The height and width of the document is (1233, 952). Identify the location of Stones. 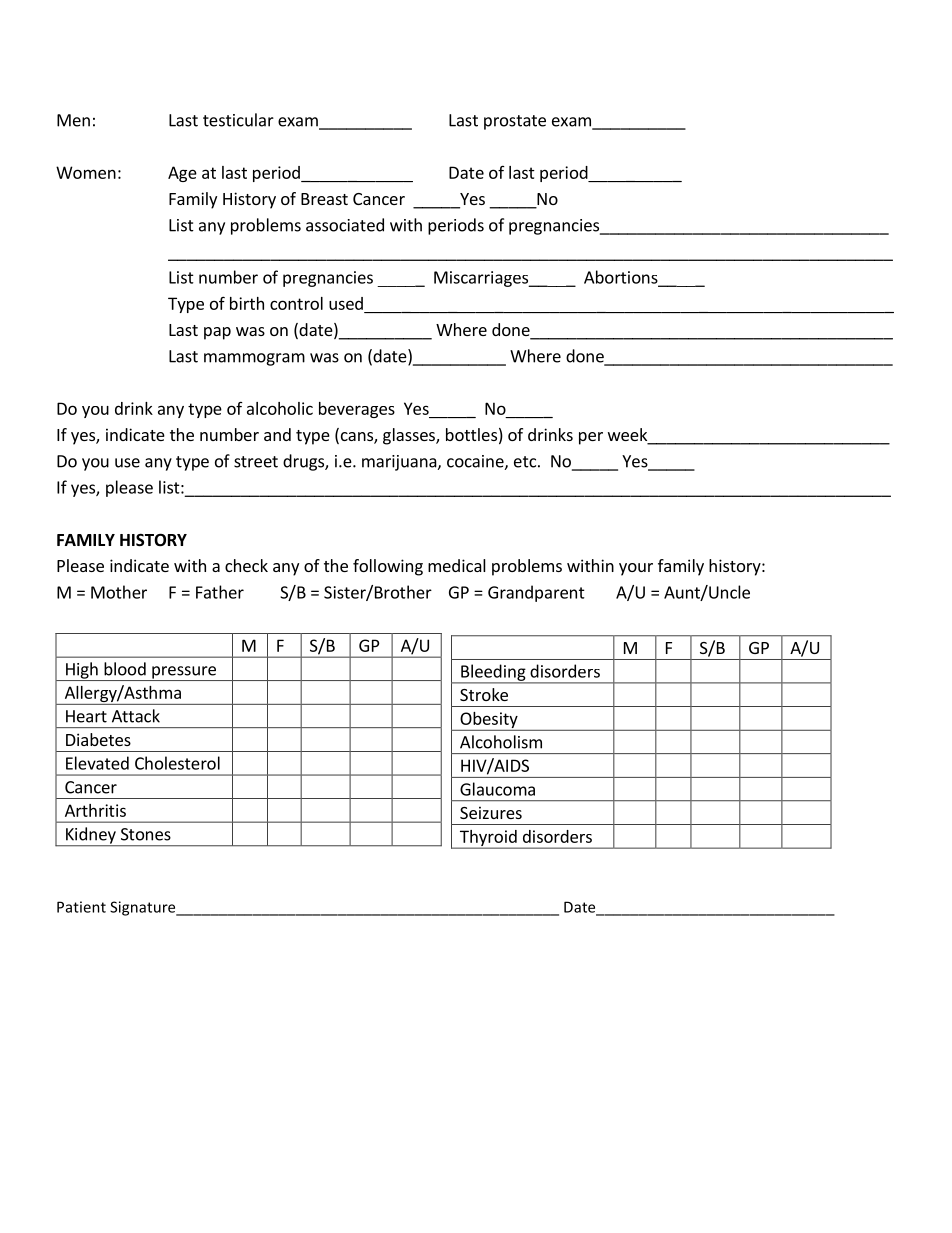
(146, 834).
